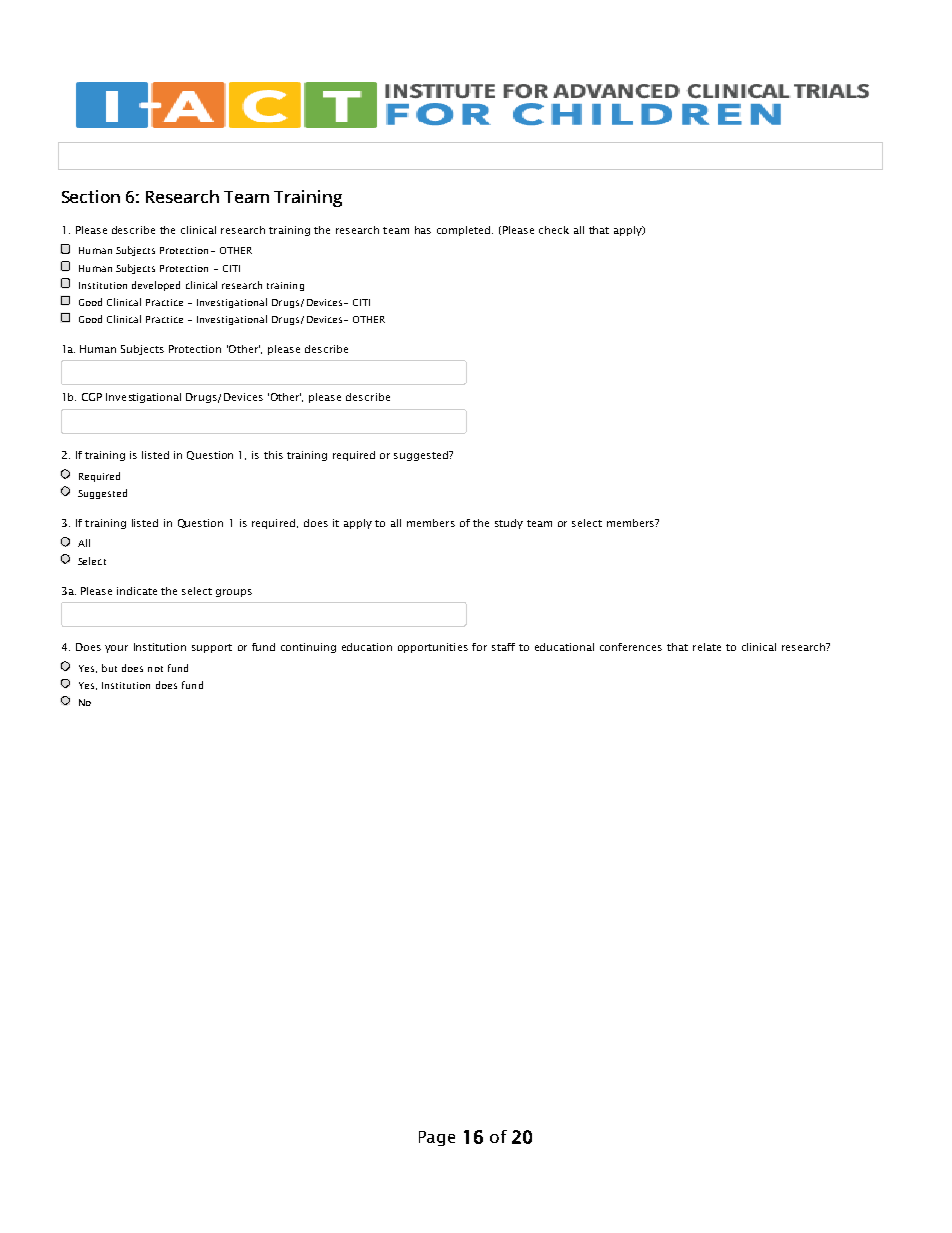 This screenshot has width=952, height=1233. Describe the element at coordinates (156, 286) in the screenshot. I see `developed` at that location.
